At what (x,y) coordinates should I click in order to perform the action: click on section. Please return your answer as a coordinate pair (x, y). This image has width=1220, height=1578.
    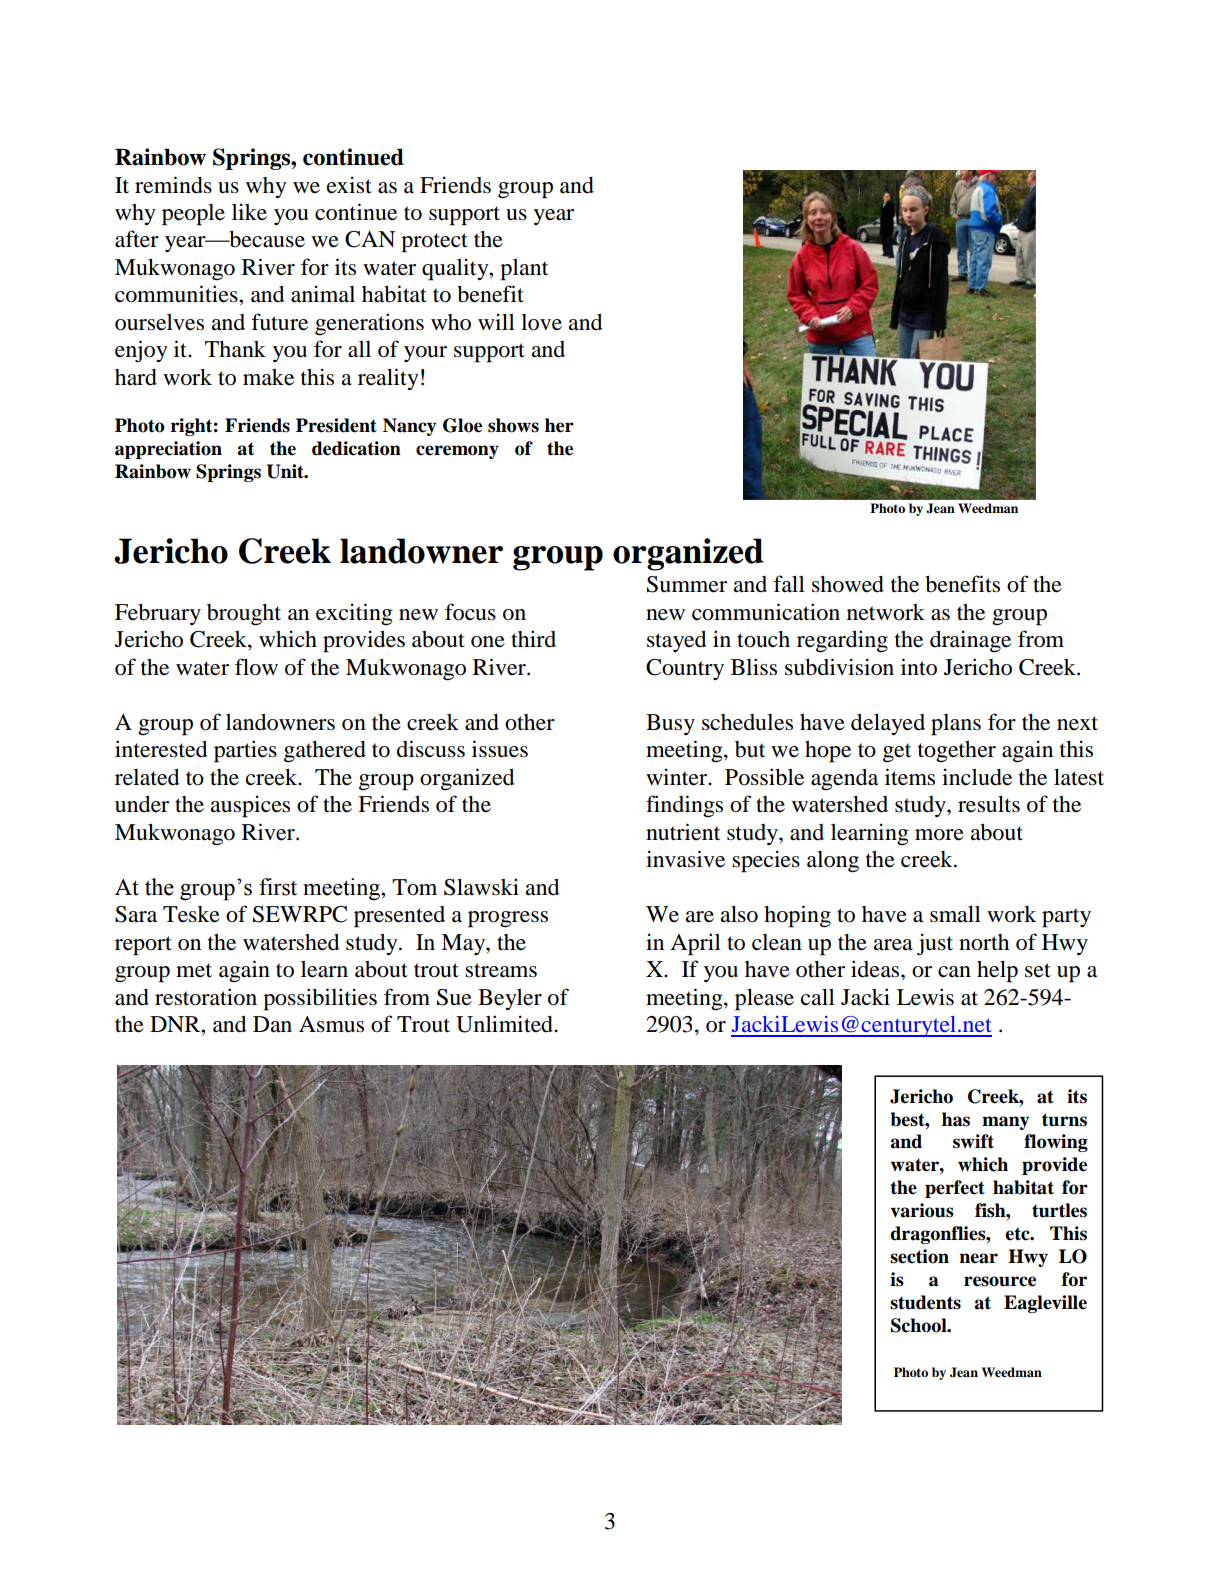
    Looking at the image, I should click on (919, 1256).
